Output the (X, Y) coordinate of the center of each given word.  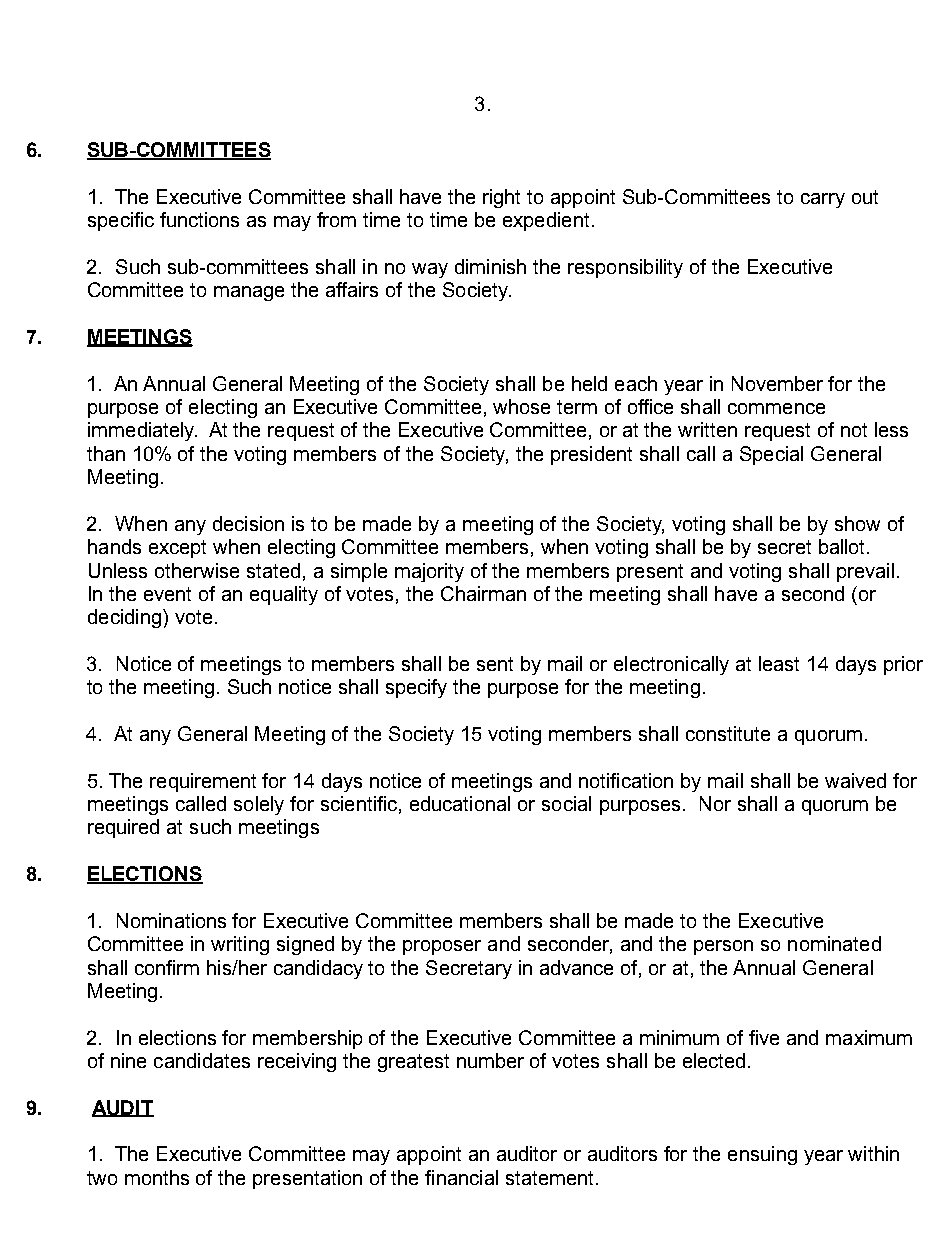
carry (823, 200)
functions (199, 219)
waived (855, 780)
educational (460, 803)
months (157, 1177)
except (177, 549)
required (123, 828)
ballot (843, 546)
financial (461, 1177)
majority (429, 572)
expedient (546, 221)
